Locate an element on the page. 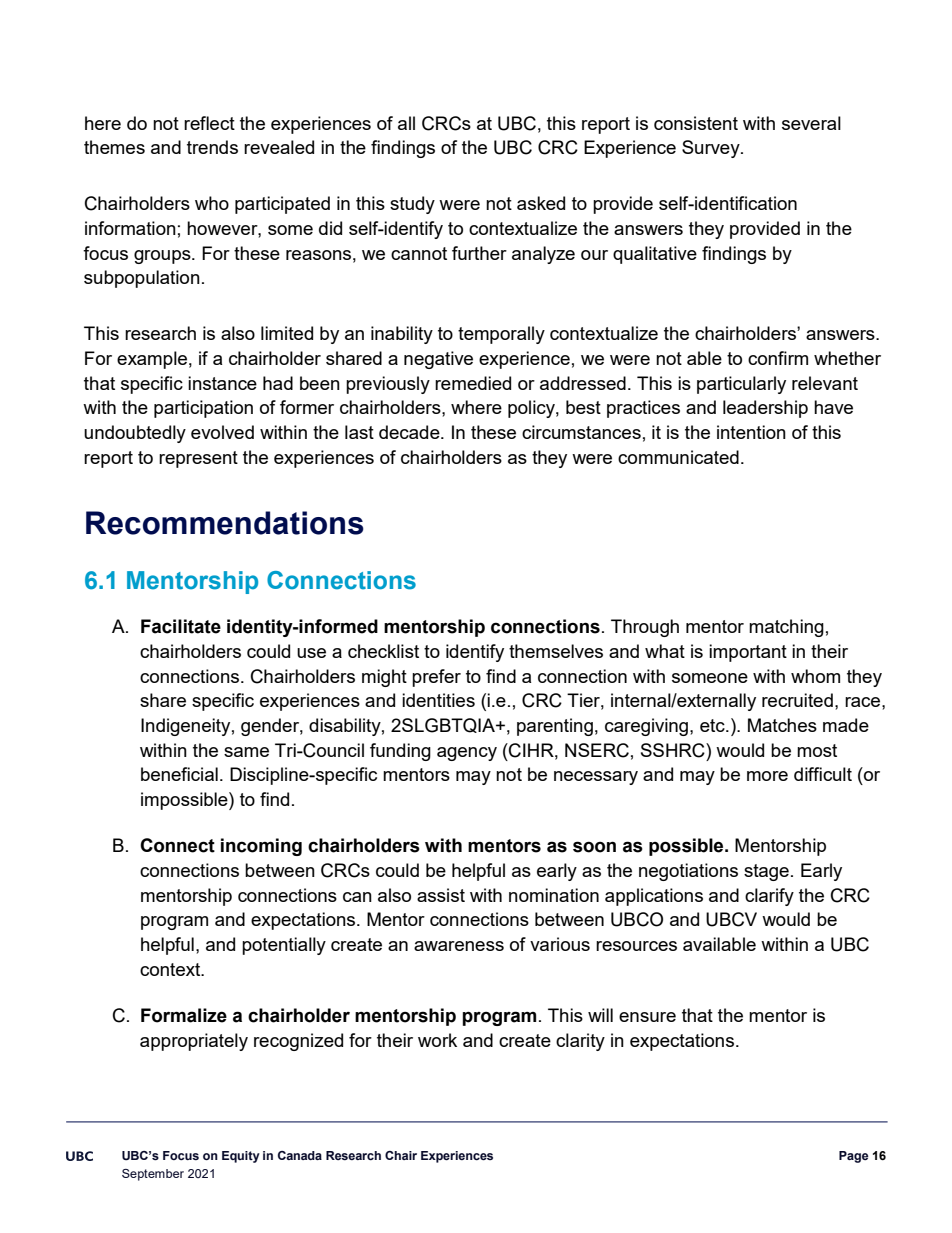 Image resolution: width=952 pixels, height=1233 pixels. Survey is located at coordinates (712, 149).
